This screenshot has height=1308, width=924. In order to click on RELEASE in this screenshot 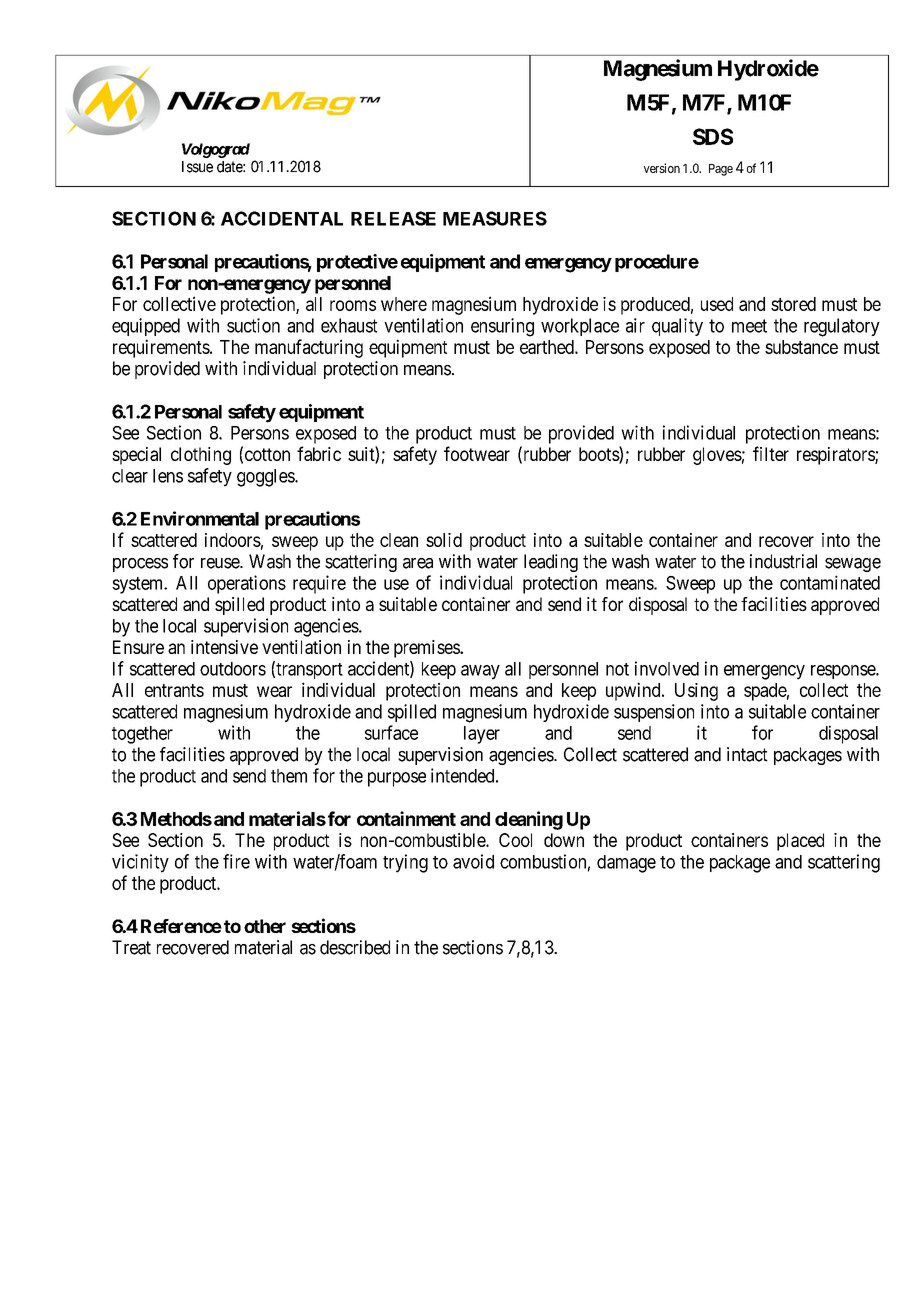, I will do `click(393, 218)`.
